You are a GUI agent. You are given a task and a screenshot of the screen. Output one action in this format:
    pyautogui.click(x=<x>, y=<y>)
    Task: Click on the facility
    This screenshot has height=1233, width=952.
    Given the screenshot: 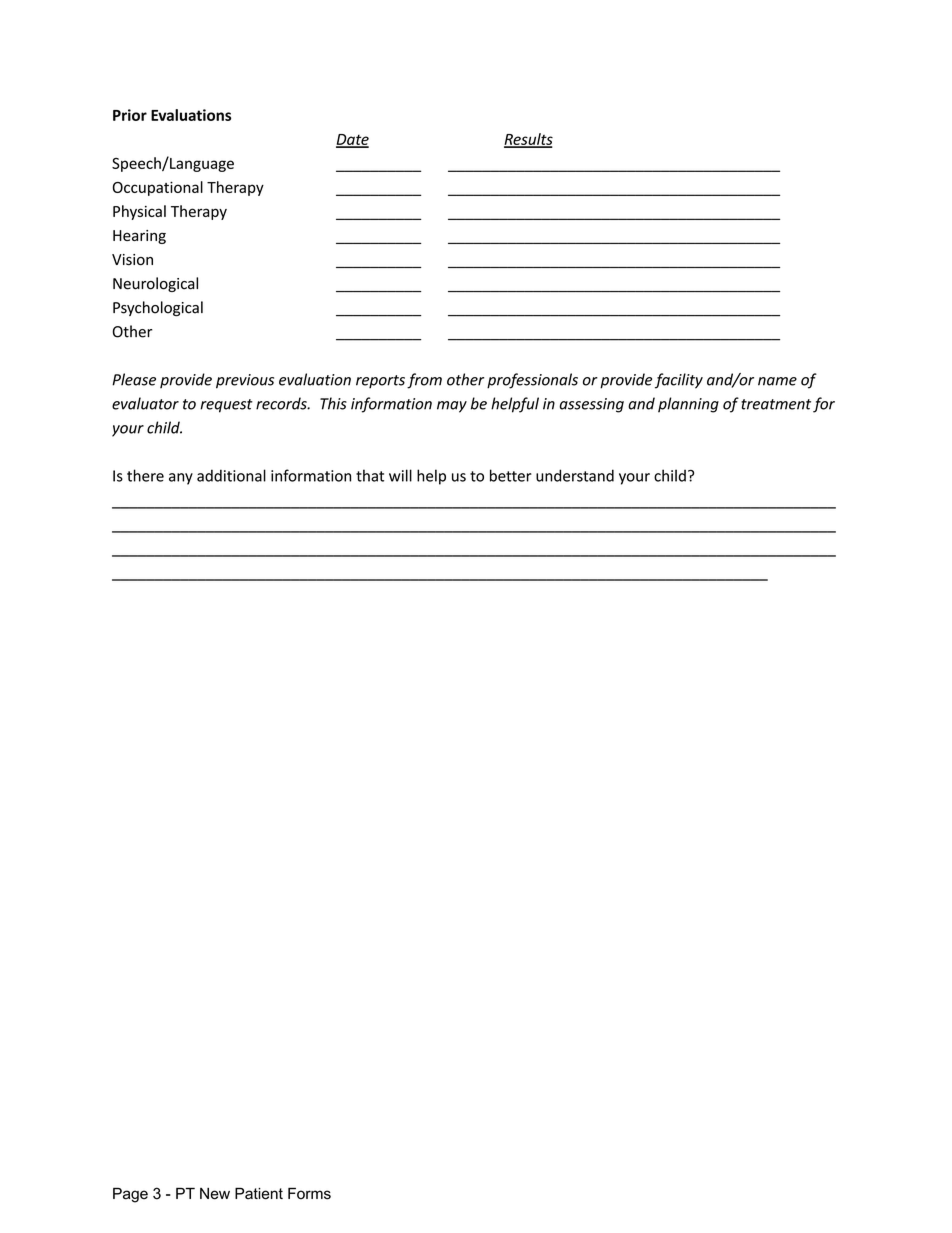 What is the action you would take?
    pyautogui.click(x=679, y=381)
